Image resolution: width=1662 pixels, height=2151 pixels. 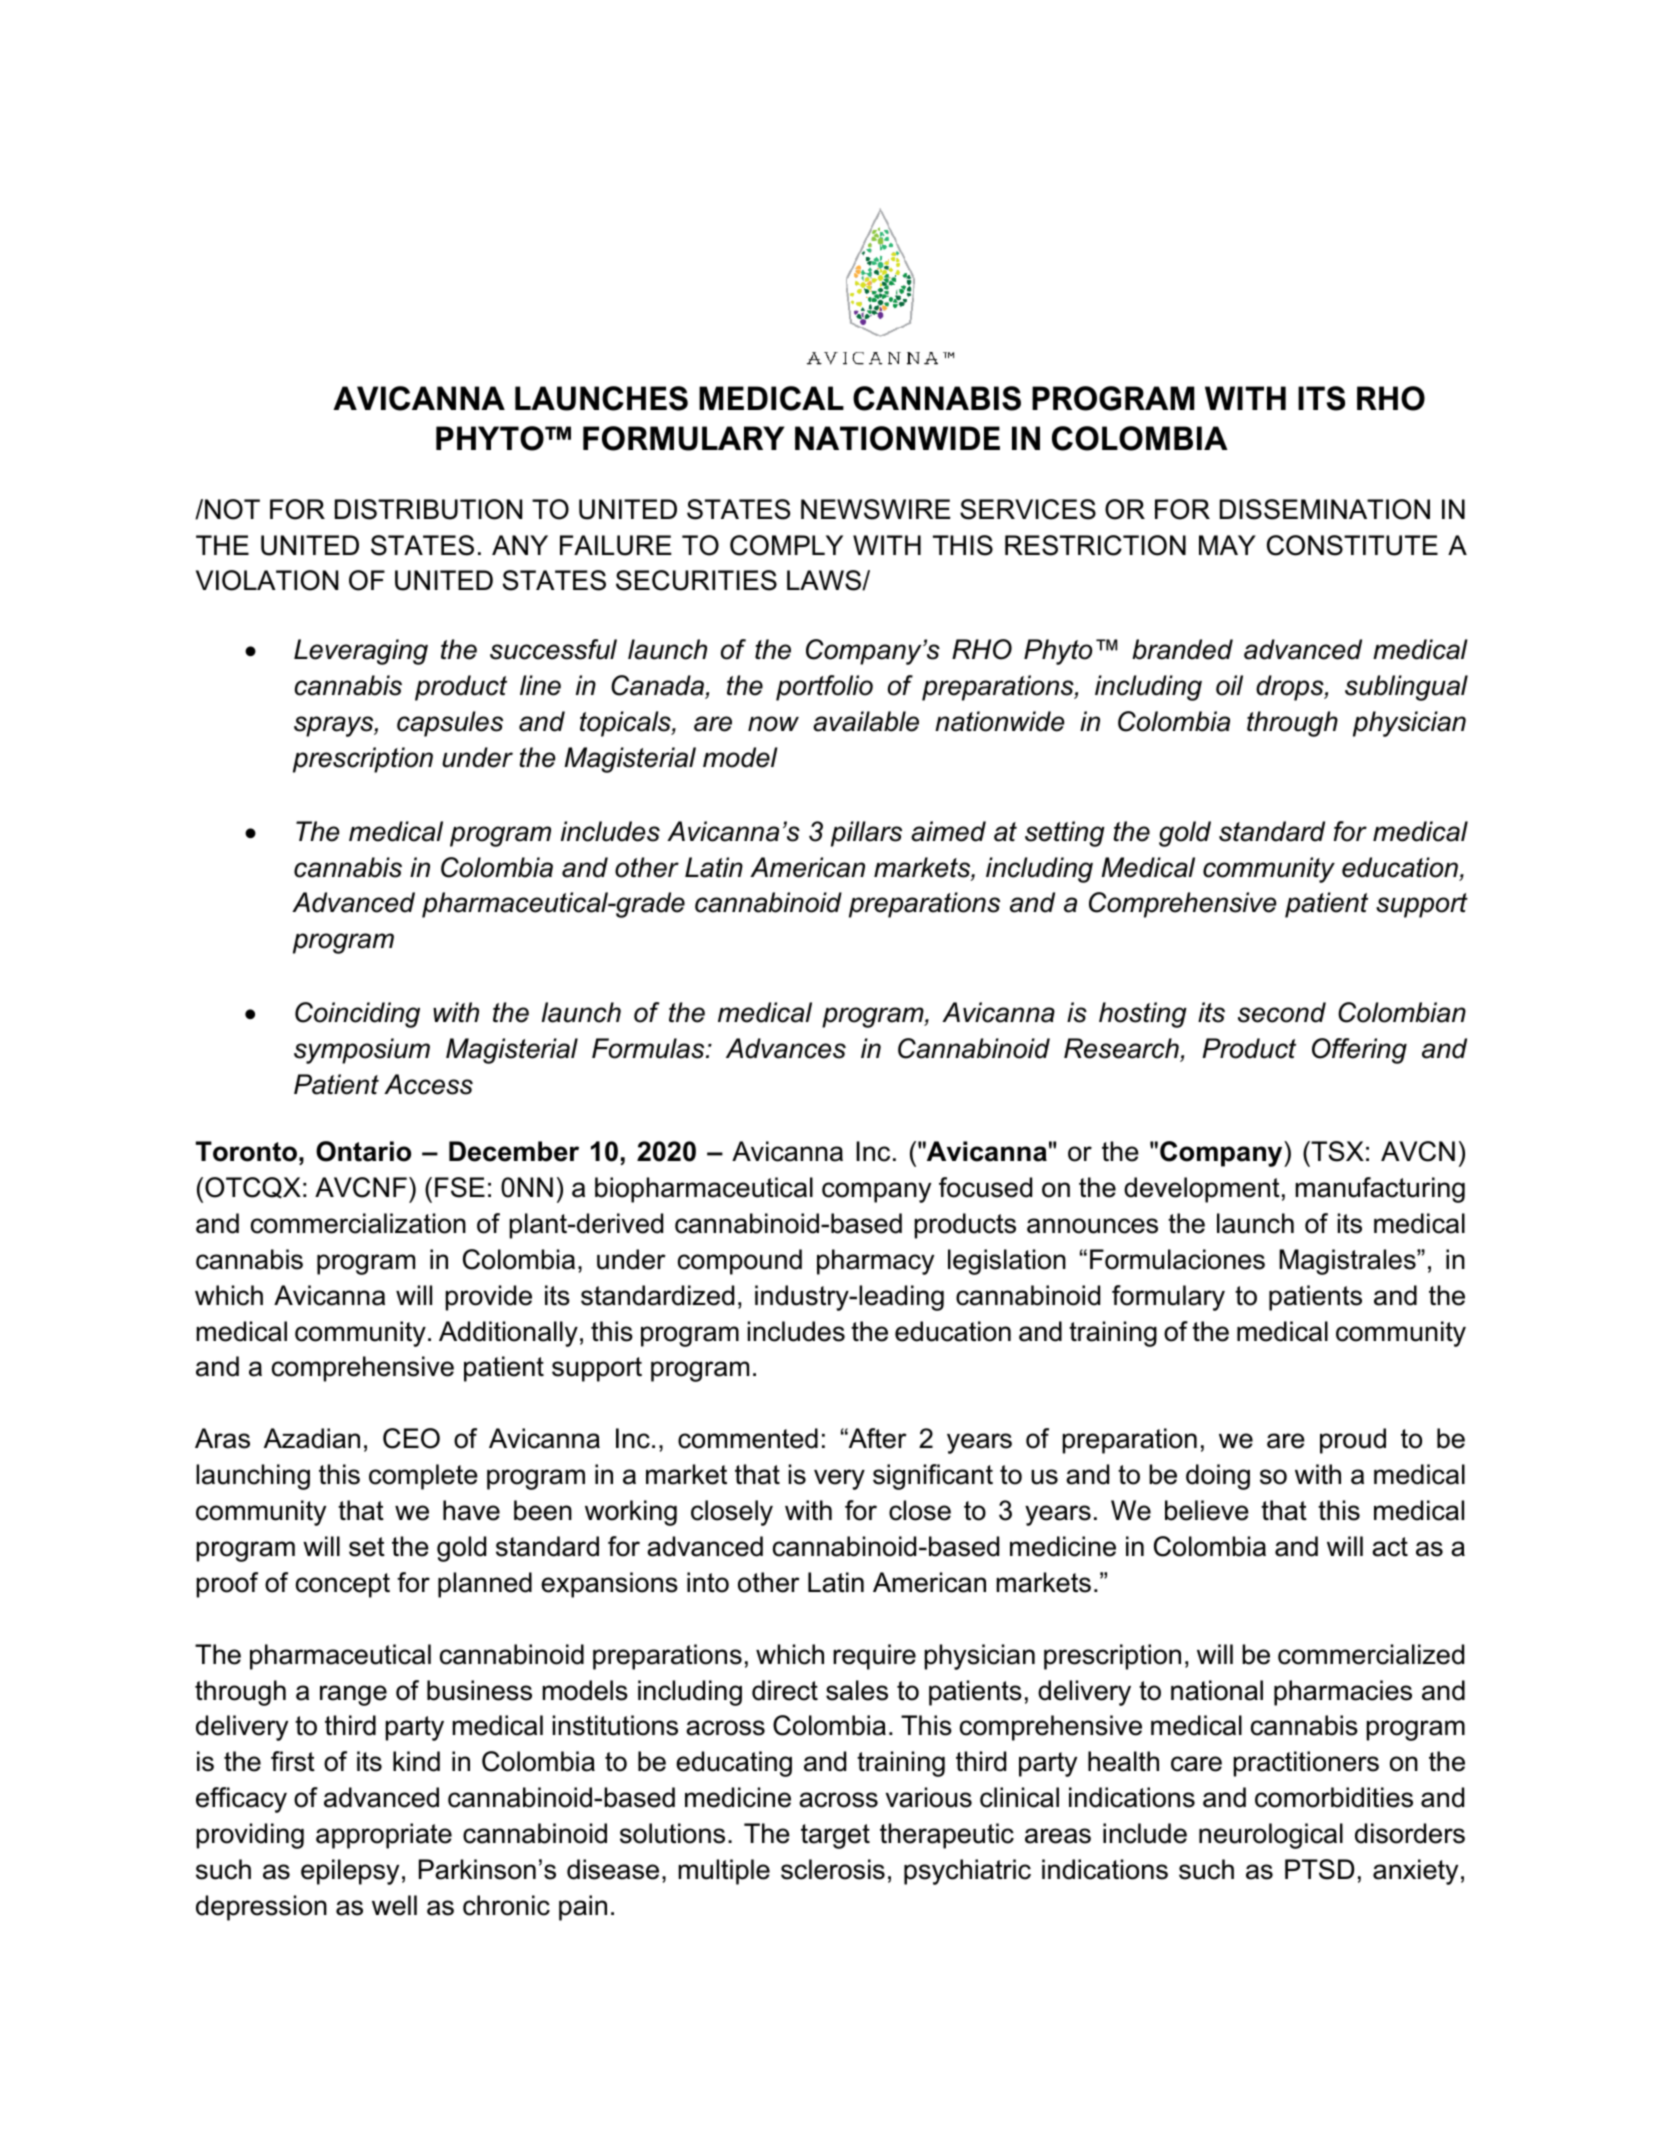 I want to click on Advances, so click(x=786, y=1048).
